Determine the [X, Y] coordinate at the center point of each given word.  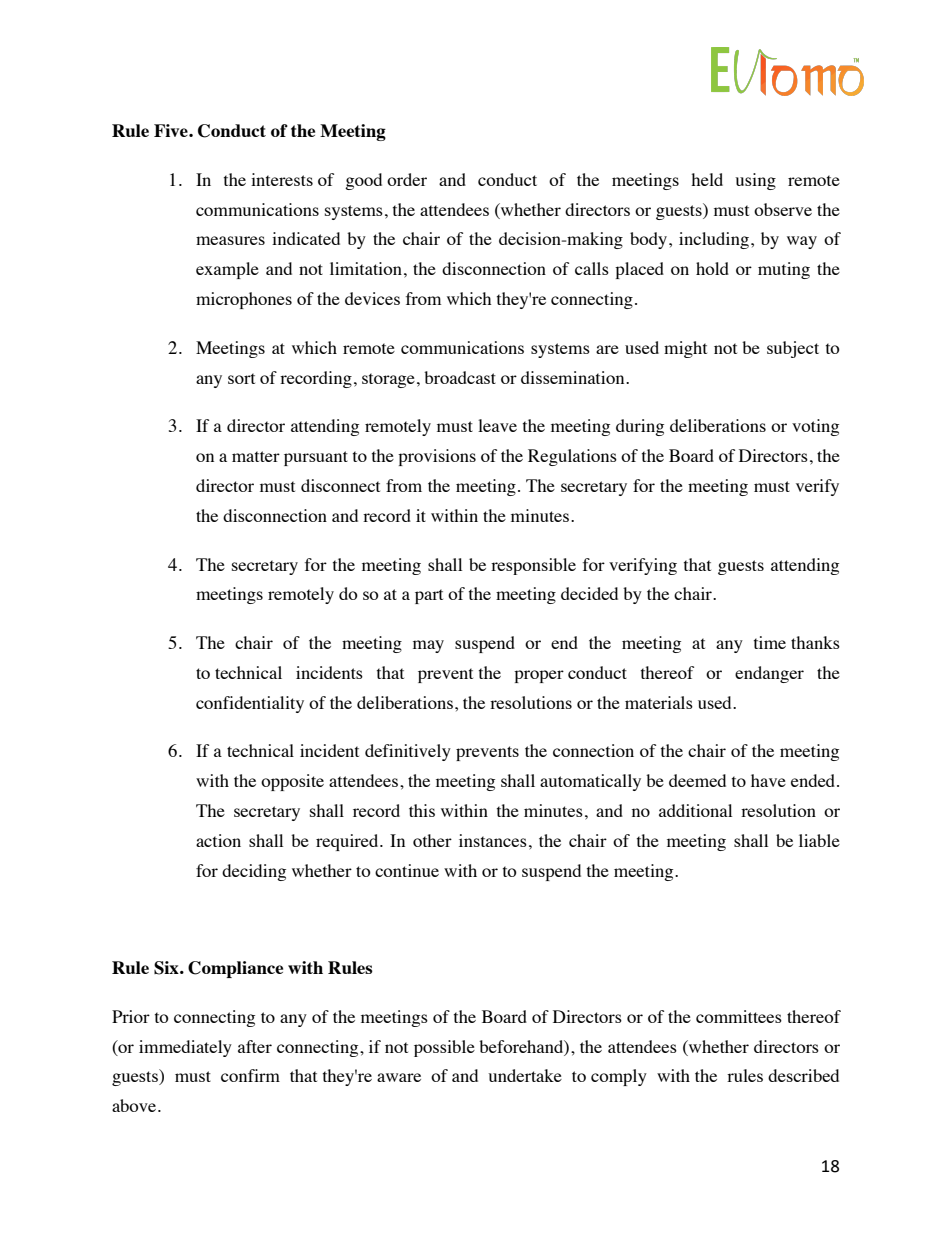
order [407, 179]
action [218, 840]
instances [493, 840]
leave [497, 425]
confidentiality [250, 704]
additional [695, 810]
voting [815, 427]
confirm [250, 1075]
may [428, 646]
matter [256, 456]
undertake [525, 1075]
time [770, 642]
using [755, 181]
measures [230, 240]
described [803, 1075]
